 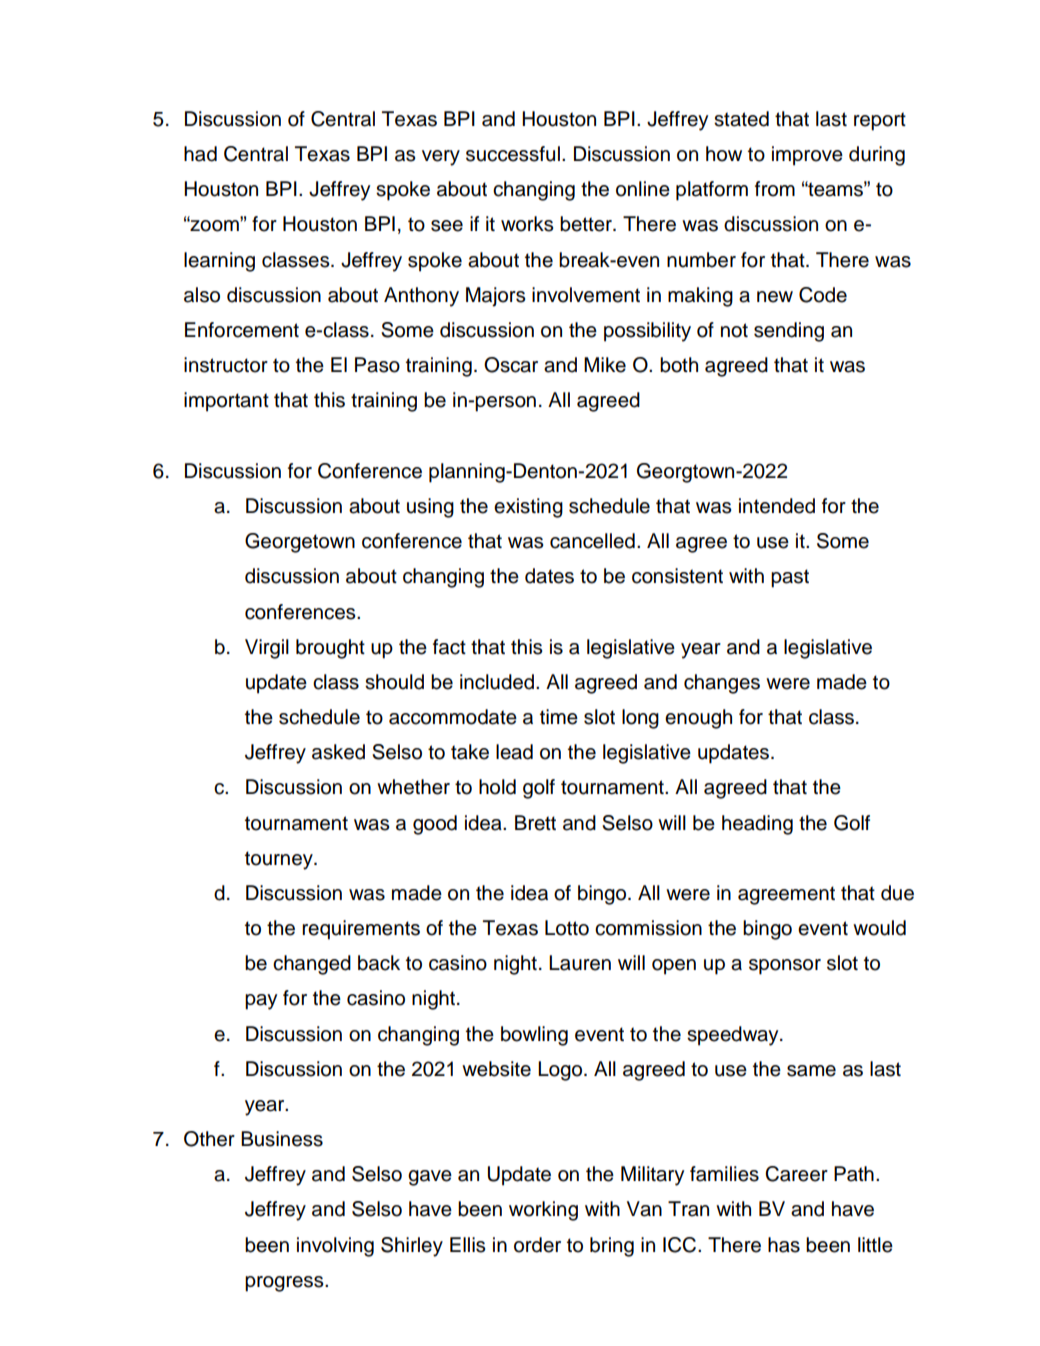 I want to click on improve, so click(x=807, y=156).
